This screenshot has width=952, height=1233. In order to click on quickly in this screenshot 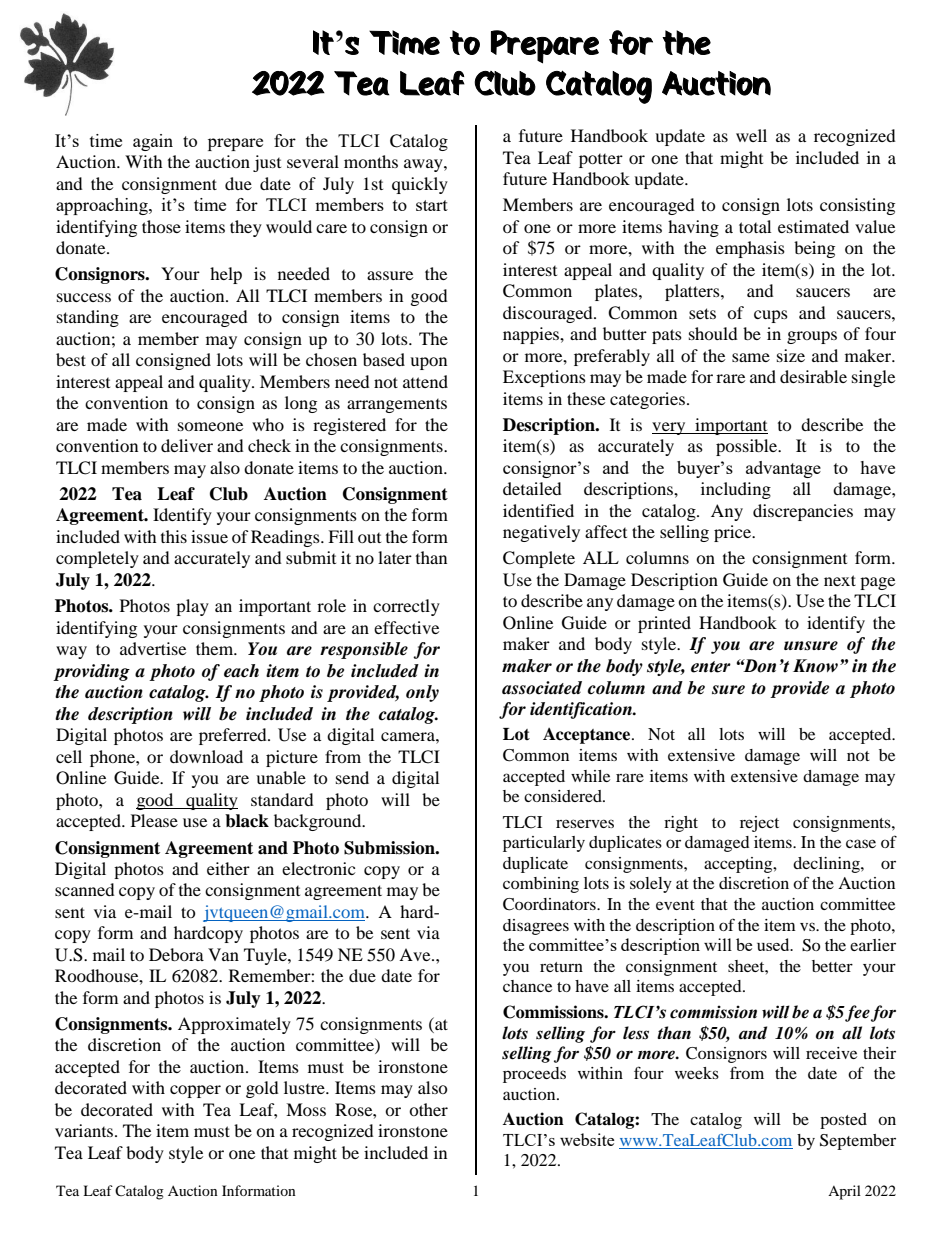, I will do `click(420, 185)`.
